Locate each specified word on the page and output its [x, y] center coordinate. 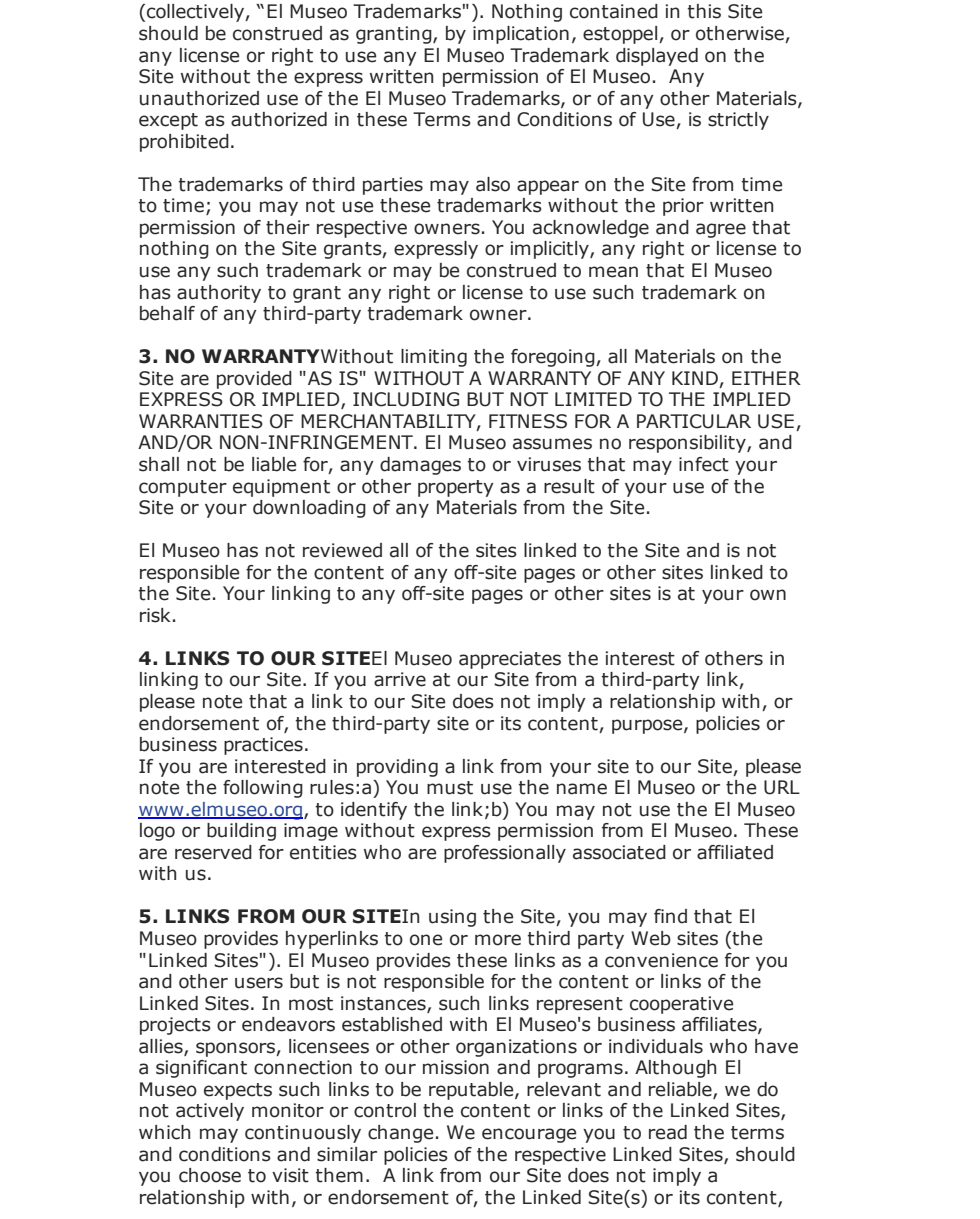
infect [704, 464]
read [668, 1132]
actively [210, 1112]
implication [521, 35]
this [704, 11]
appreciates [510, 660]
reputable [472, 1091]
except [168, 121]
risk [155, 615]
